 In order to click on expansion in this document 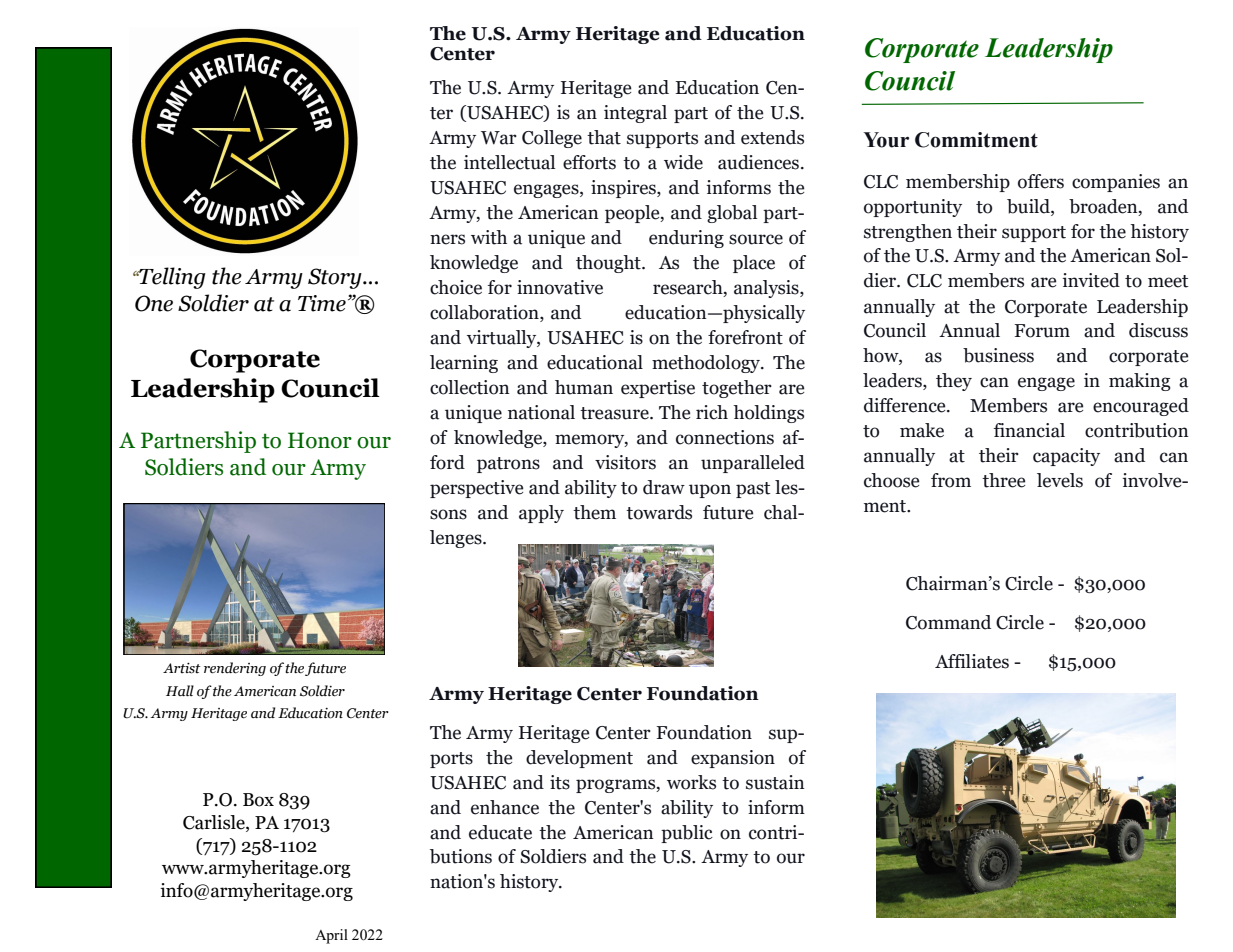, I will do `click(733, 759)`.
